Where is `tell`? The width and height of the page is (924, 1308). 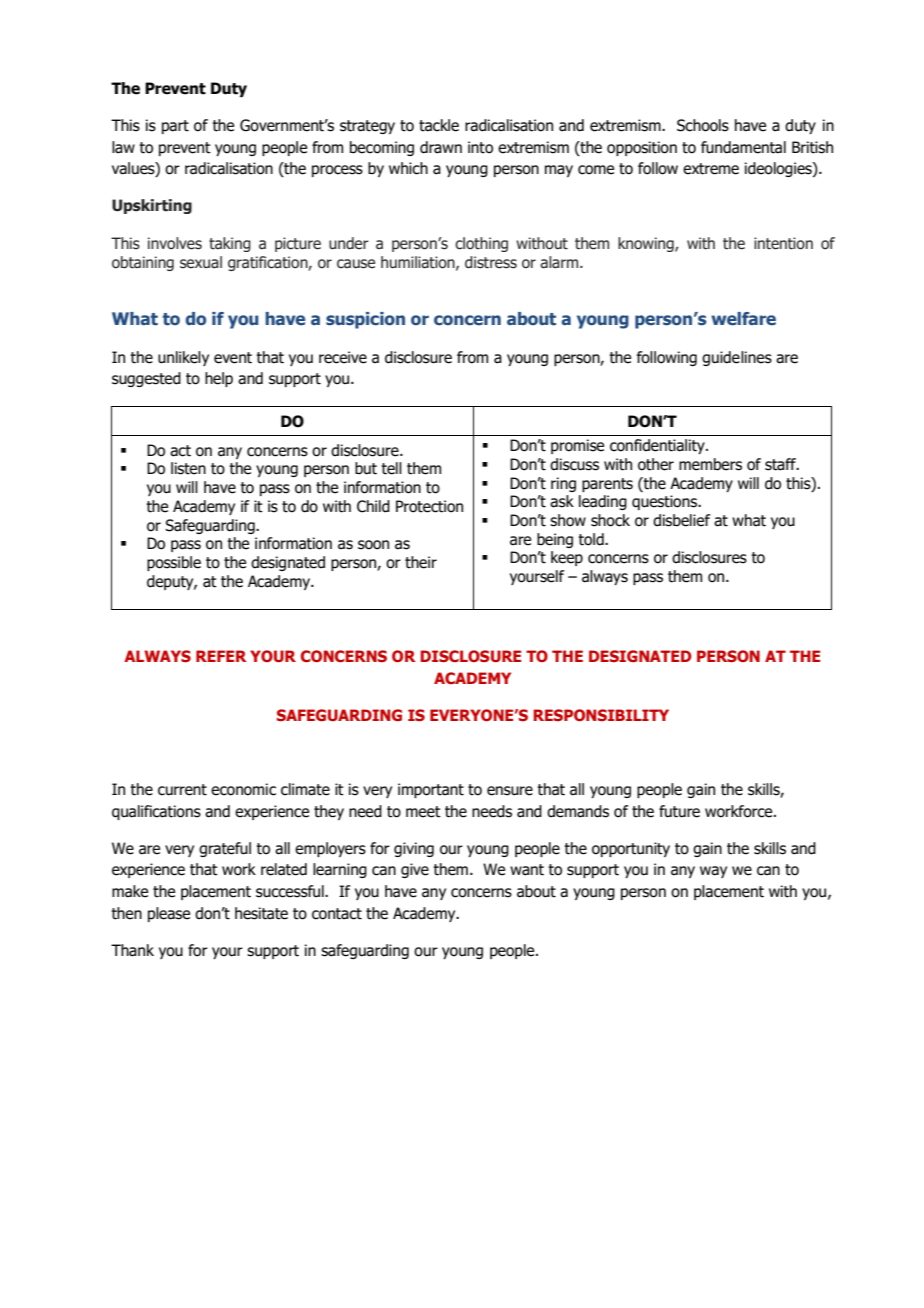
tell is located at coordinates (391, 468).
